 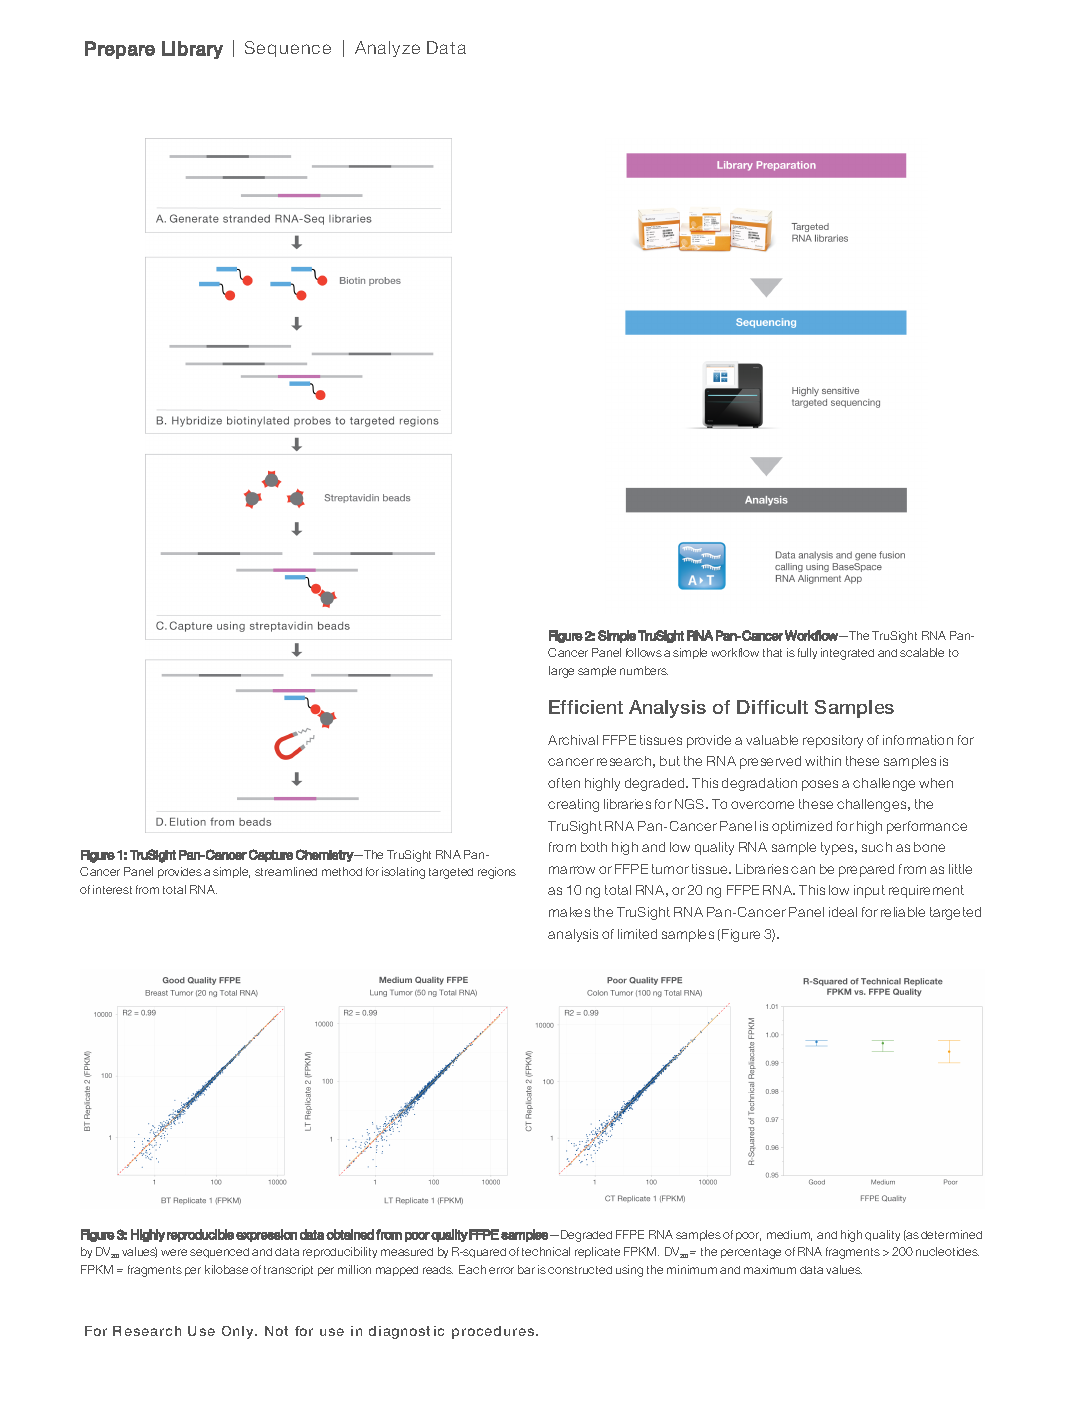 I want to click on maximum, so click(x=770, y=1269).
